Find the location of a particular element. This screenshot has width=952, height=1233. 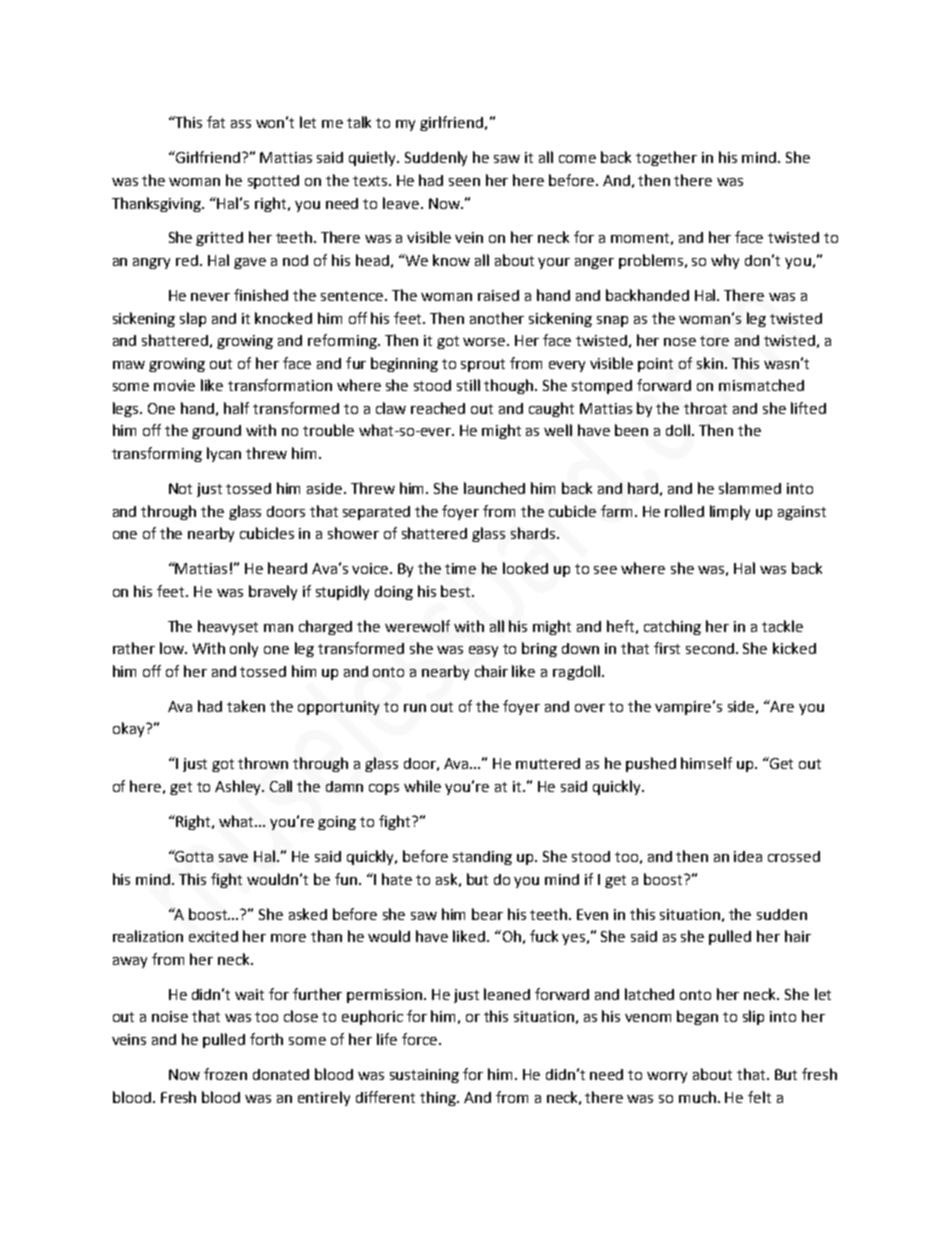

skin is located at coordinates (711, 363).
